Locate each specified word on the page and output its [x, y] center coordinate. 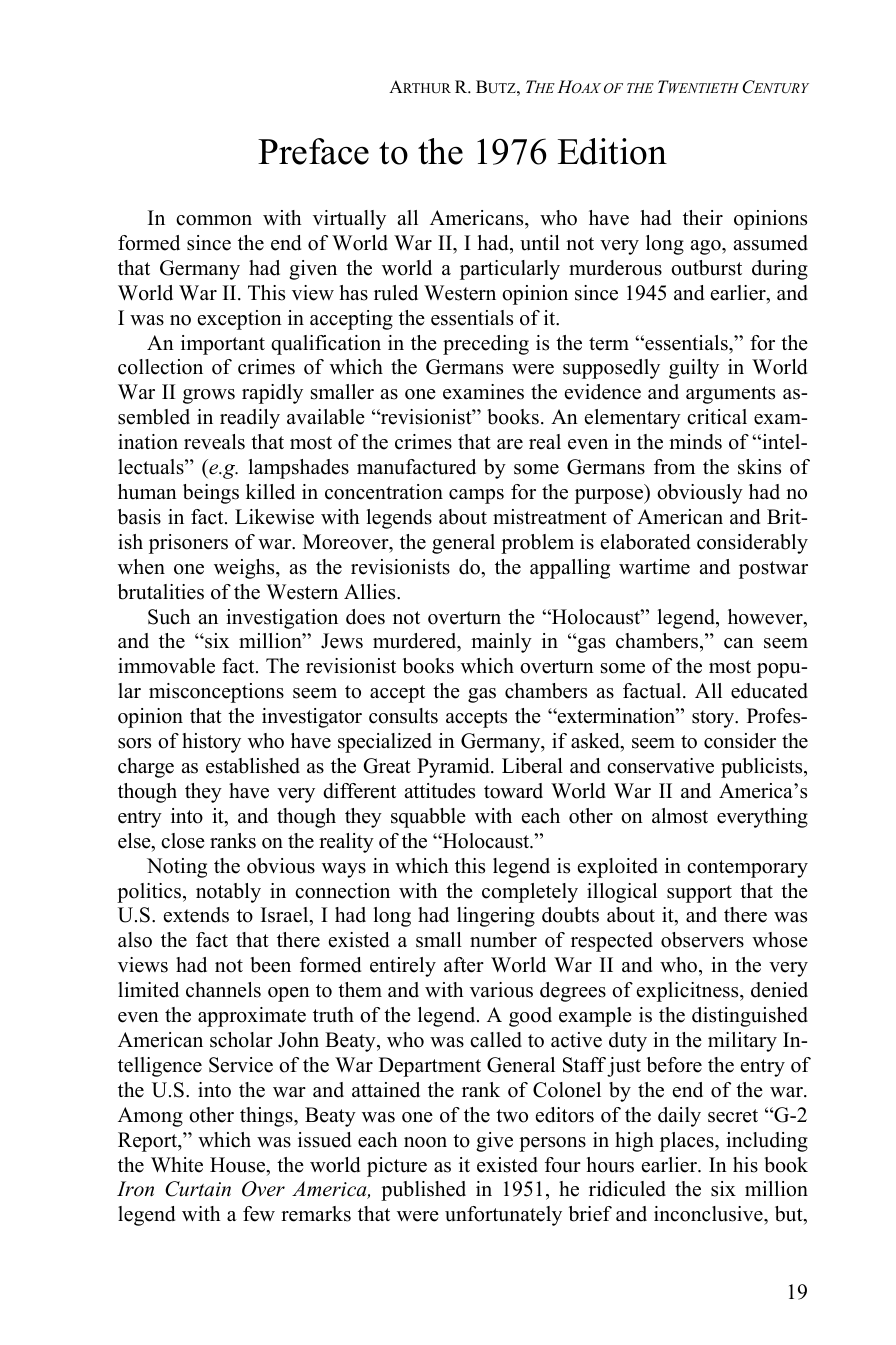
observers [702, 940]
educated [769, 691]
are [510, 444]
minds [695, 442]
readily [250, 419]
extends [196, 915]
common [214, 220]
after [464, 965]
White [177, 1165]
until [540, 243]
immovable [166, 666]
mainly [501, 643]
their [703, 218]
